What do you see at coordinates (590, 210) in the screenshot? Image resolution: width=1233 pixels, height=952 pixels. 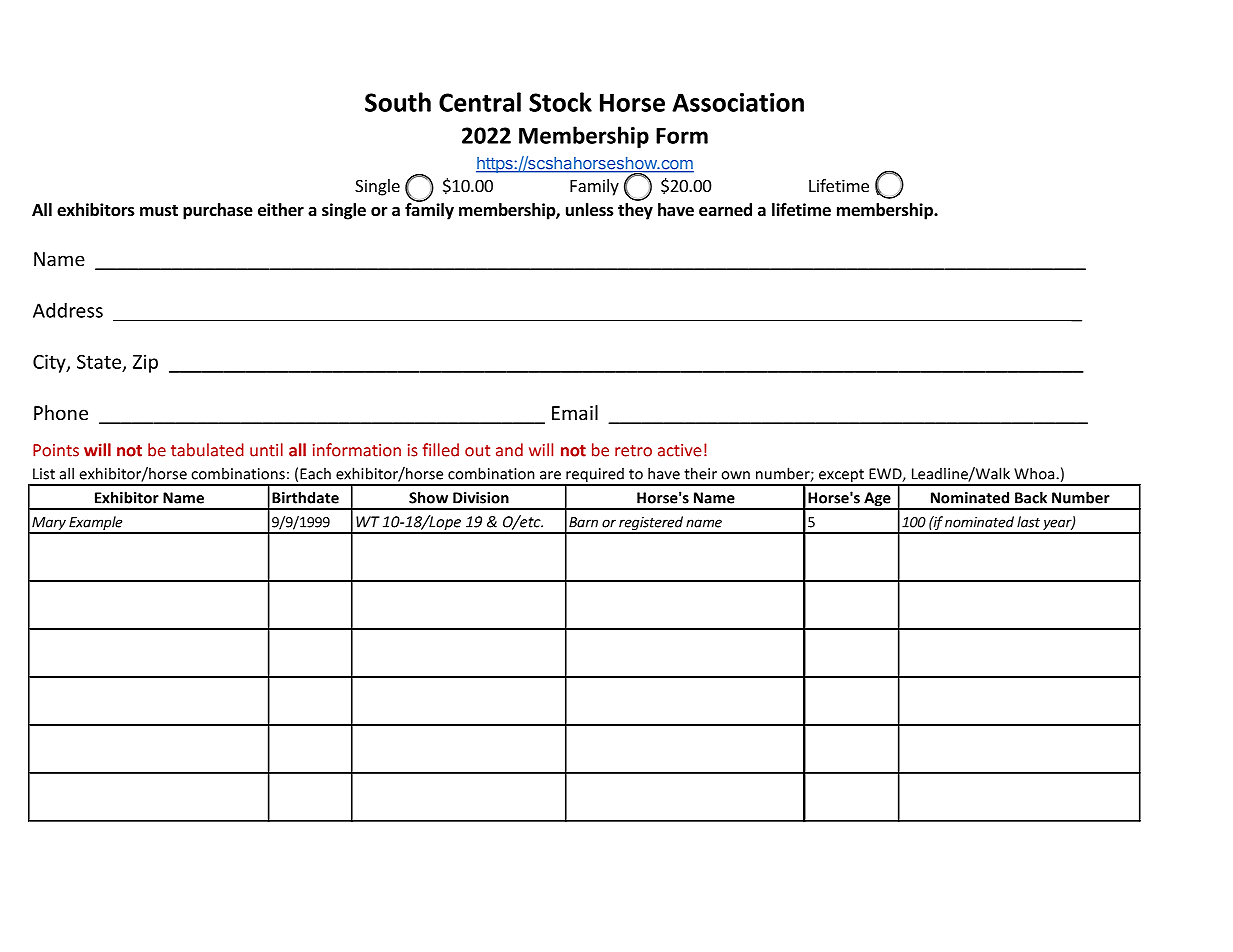 I see `unless` at bounding box center [590, 210].
